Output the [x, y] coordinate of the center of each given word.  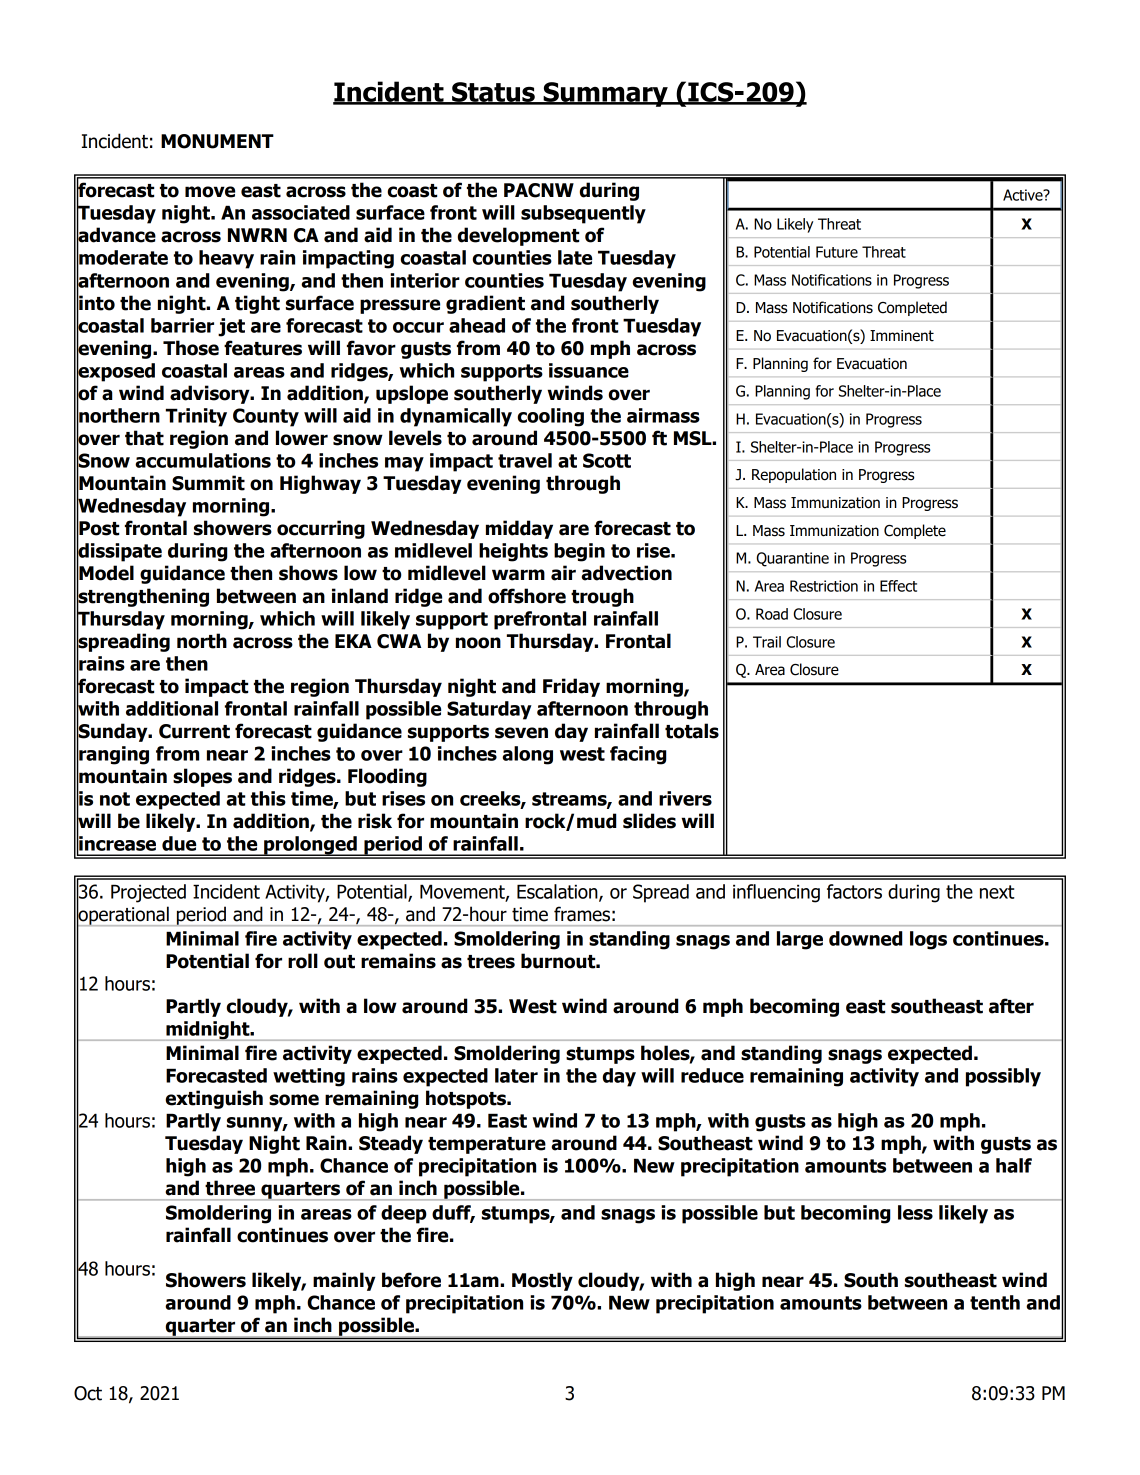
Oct [88, 1393]
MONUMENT [217, 141]
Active [1024, 195]
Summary [605, 94]
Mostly [542, 1281]
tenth [995, 1302]
